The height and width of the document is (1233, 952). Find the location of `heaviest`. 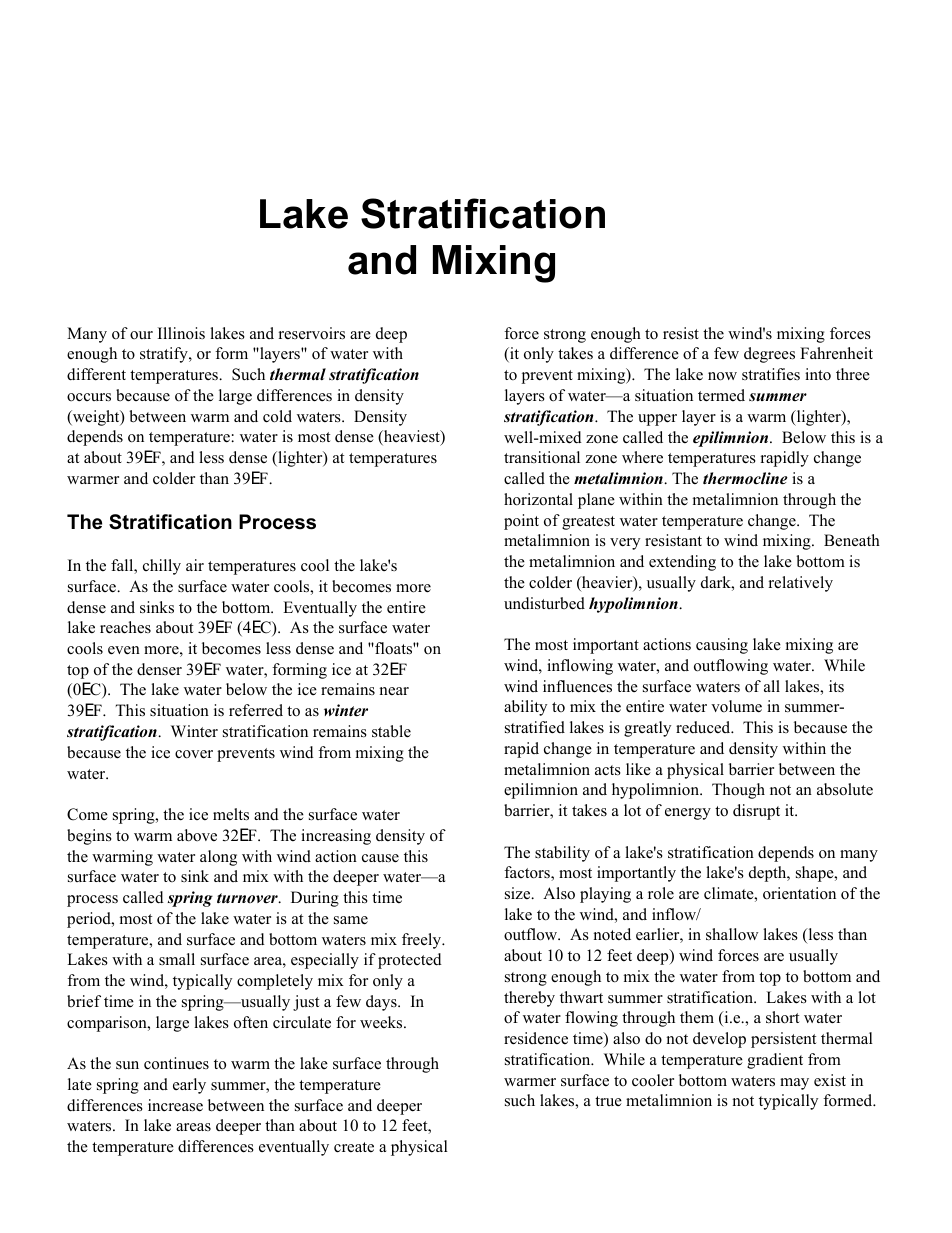

heaviest is located at coordinates (412, 438).
